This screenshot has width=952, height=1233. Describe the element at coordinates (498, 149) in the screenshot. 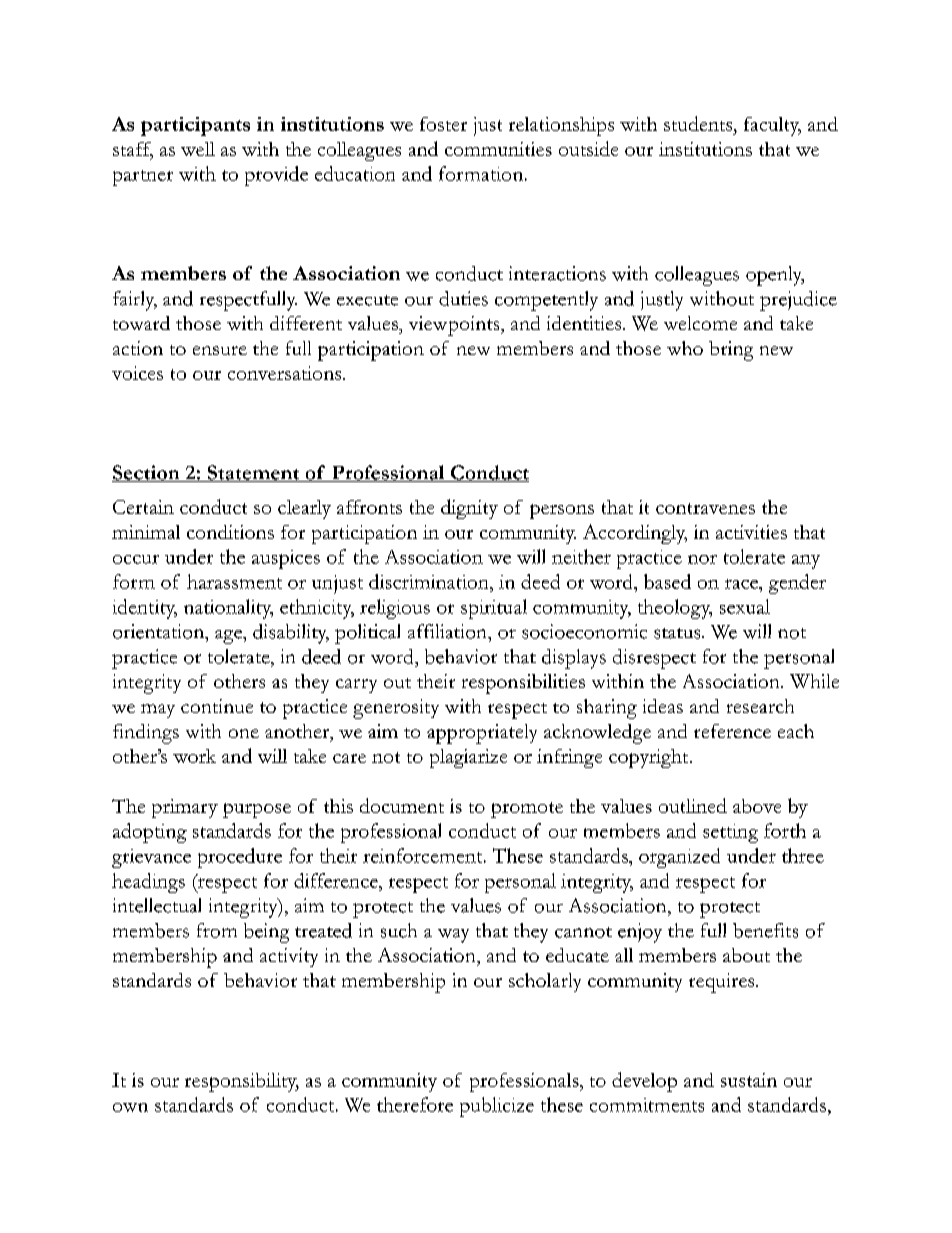

I see `communities` at that location.
